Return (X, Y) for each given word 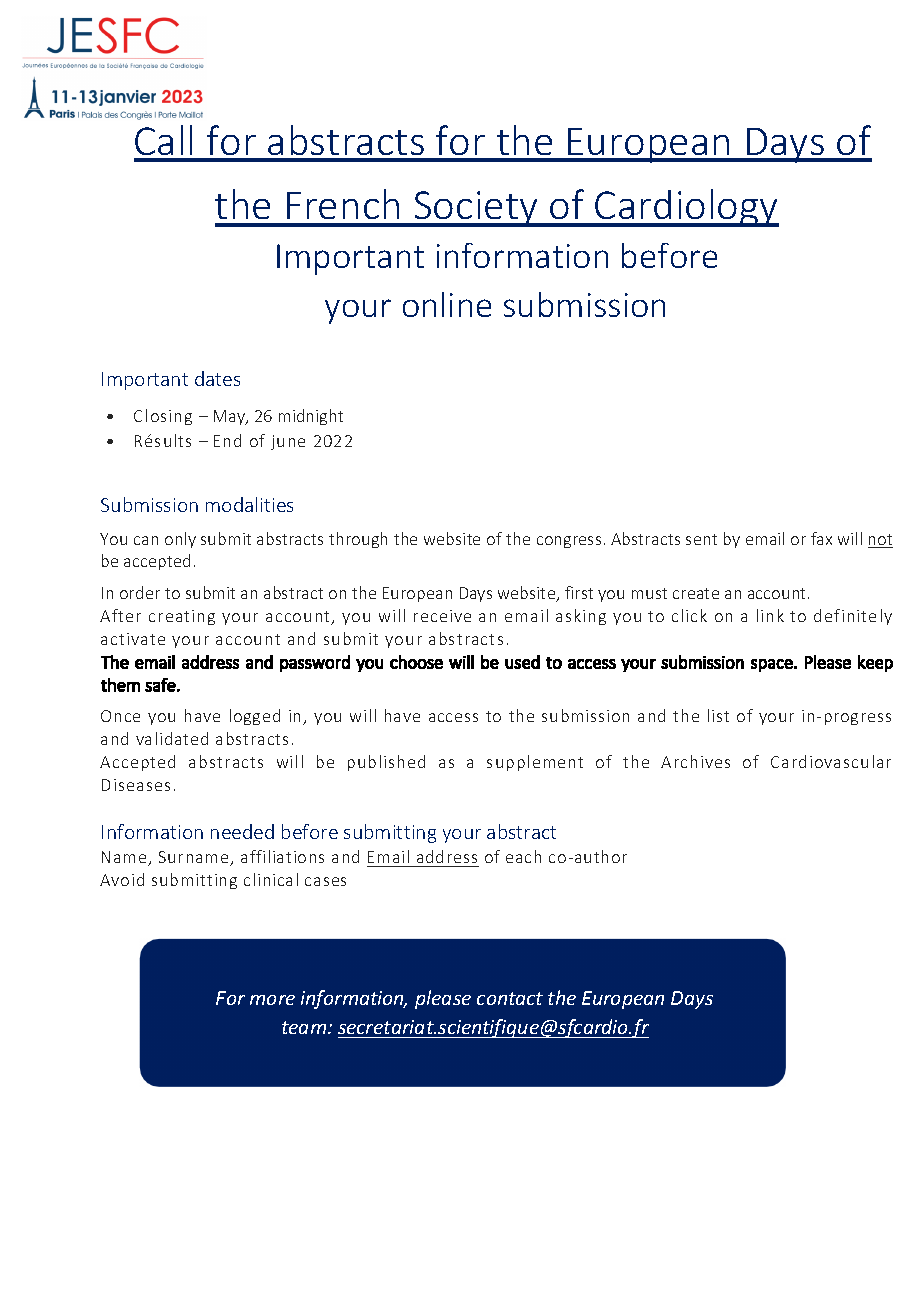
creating (182, 617)
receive (442, 616)
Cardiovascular (831, 761)
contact (510, 998)
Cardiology (686, 208)
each (523, 856)
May (231, 417)
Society (476, 209)
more (272, 1000)
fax (821, 538)
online (447, 304)
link (770, 615)
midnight (311, 417)
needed (242, 831)
